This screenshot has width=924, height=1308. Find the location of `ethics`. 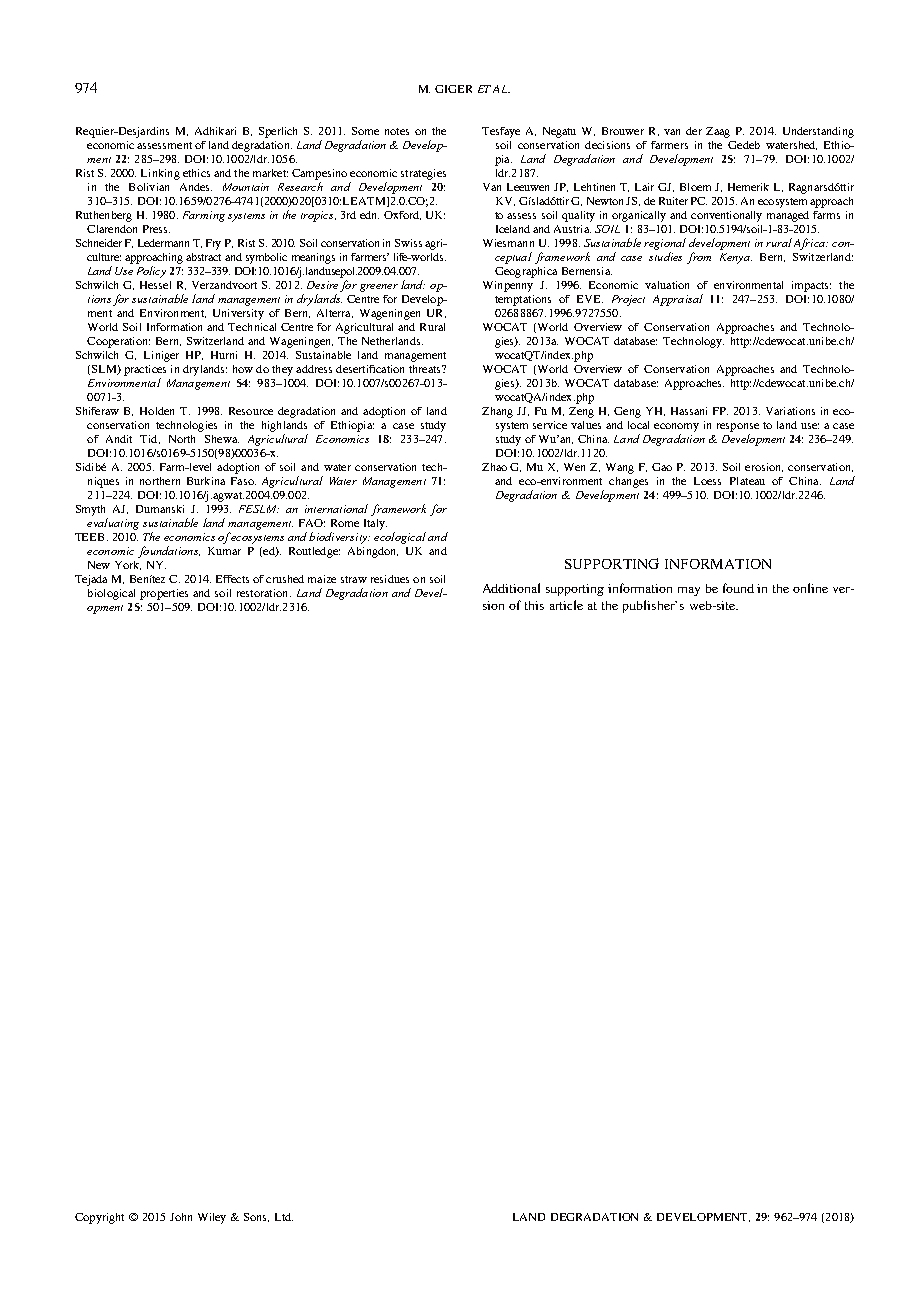

ethics is located at coordinates (196, 173).
